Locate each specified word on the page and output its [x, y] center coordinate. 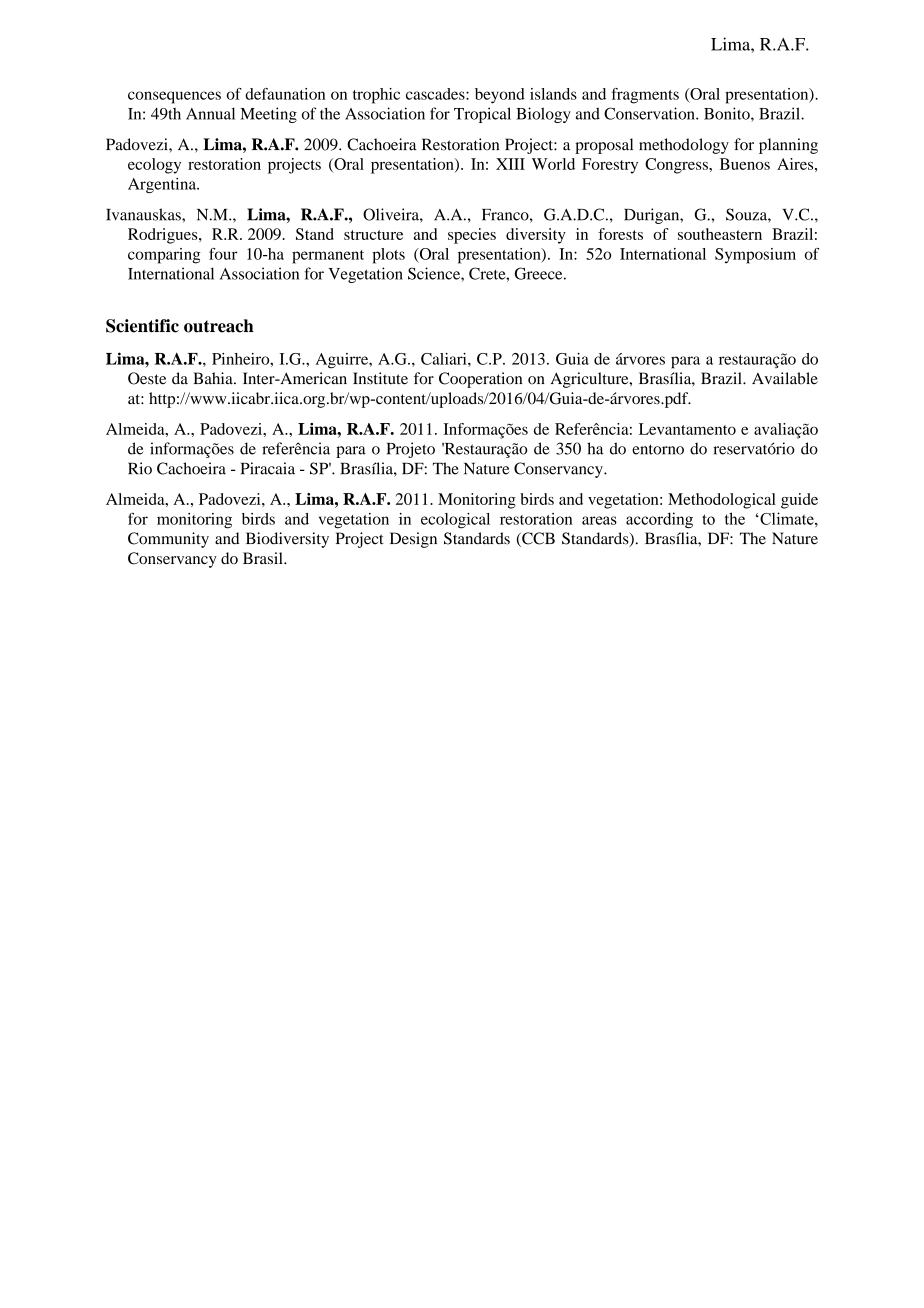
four [223, 254]
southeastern [720, 234]
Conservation [650, 113]
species [472, 236]
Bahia [214, 378]
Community [168, 540]
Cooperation [480, 380]
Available [785, 378]
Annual [210, 113]
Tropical [482, 115]
